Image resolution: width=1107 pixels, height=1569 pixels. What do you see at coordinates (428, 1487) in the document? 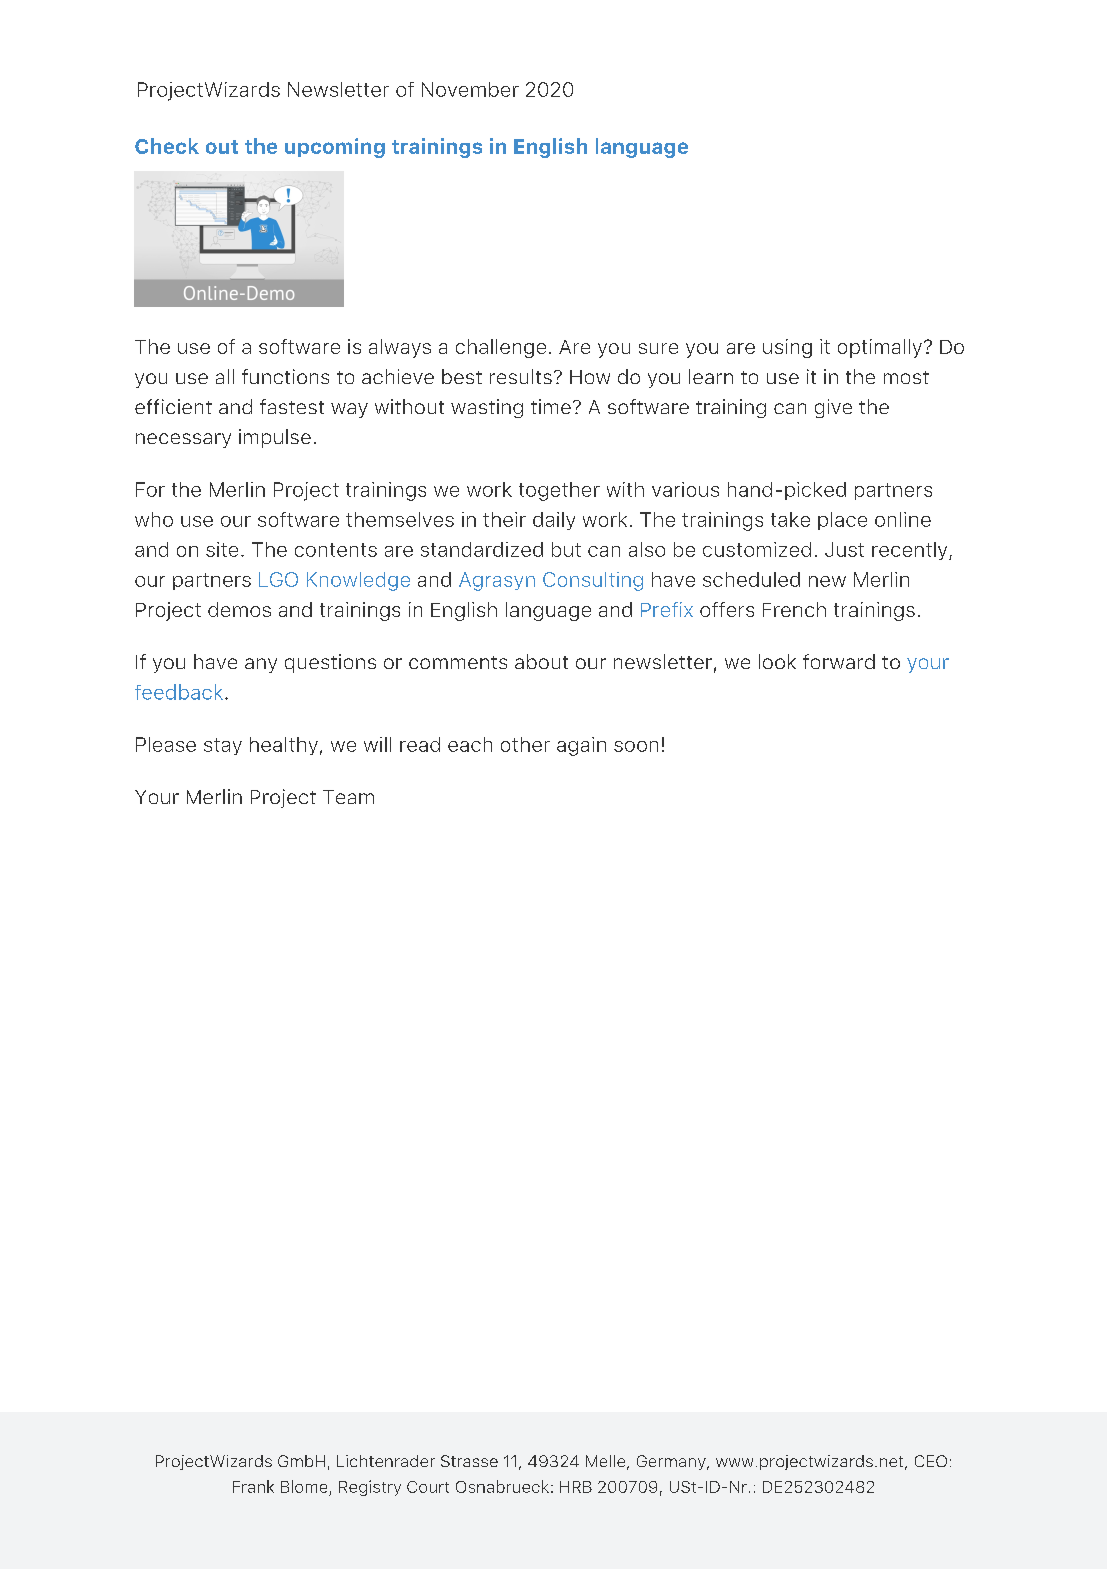
I see `Court` at bounding box center [428, 1487].
